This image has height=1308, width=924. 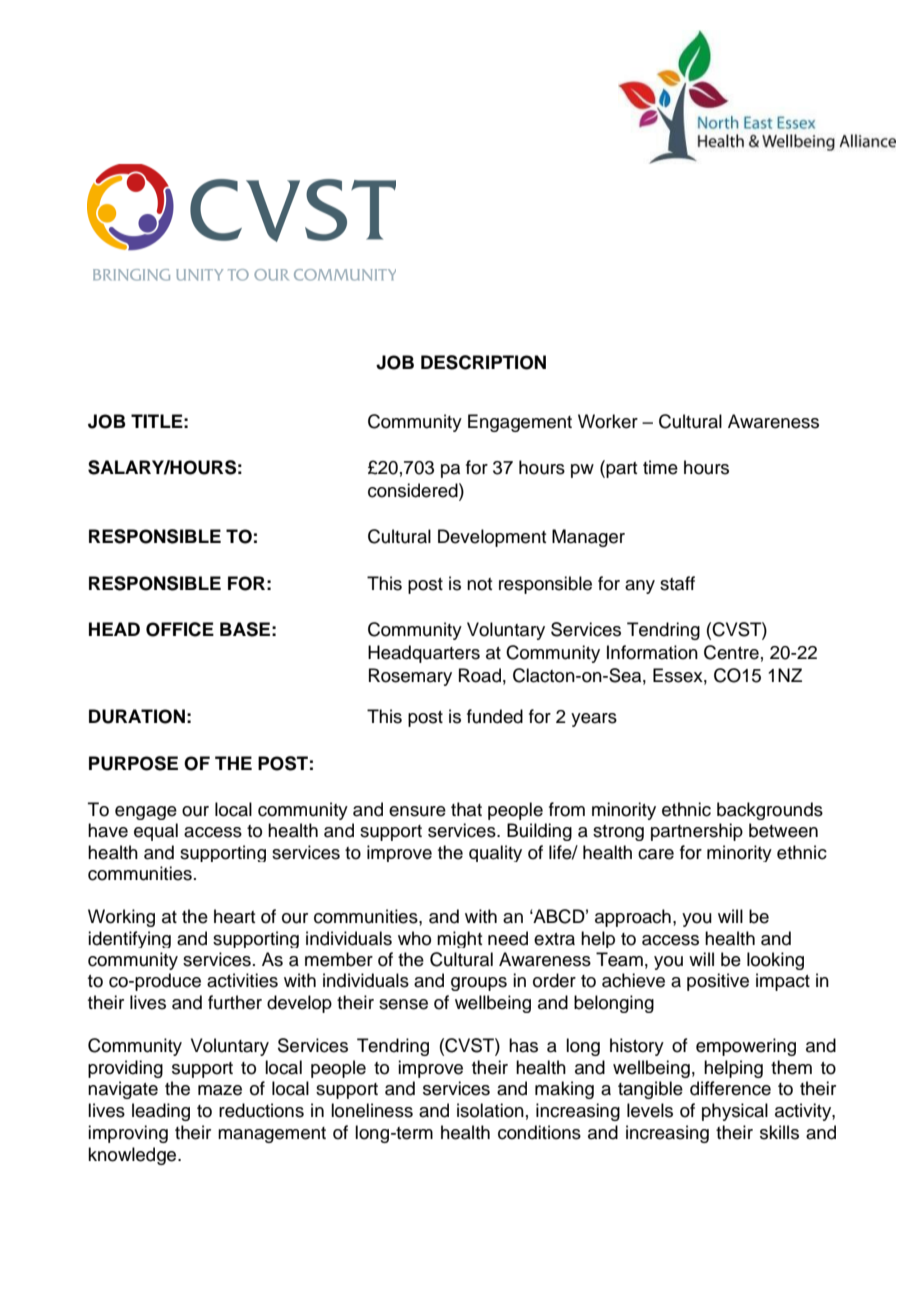 I want to click on physical, so click(x=735, y=1112).
